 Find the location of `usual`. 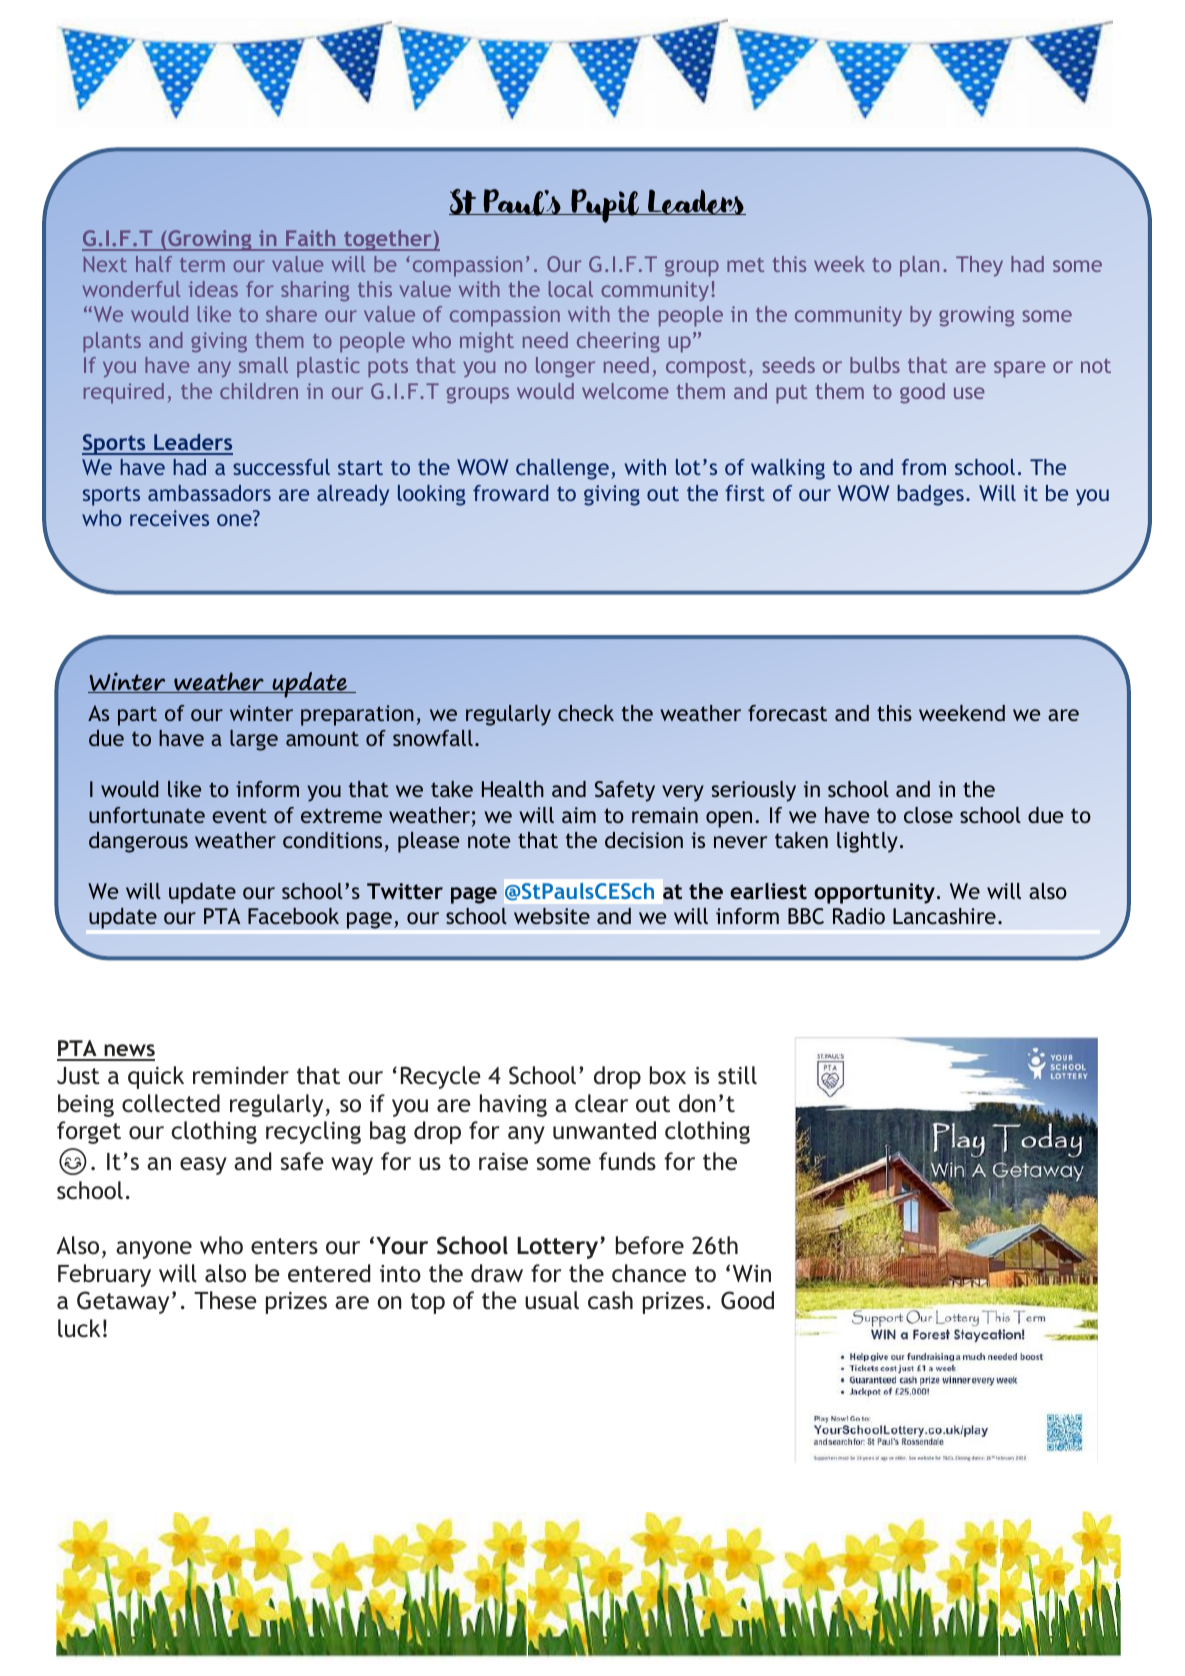

usual is located at coordinates (552, 1300).
